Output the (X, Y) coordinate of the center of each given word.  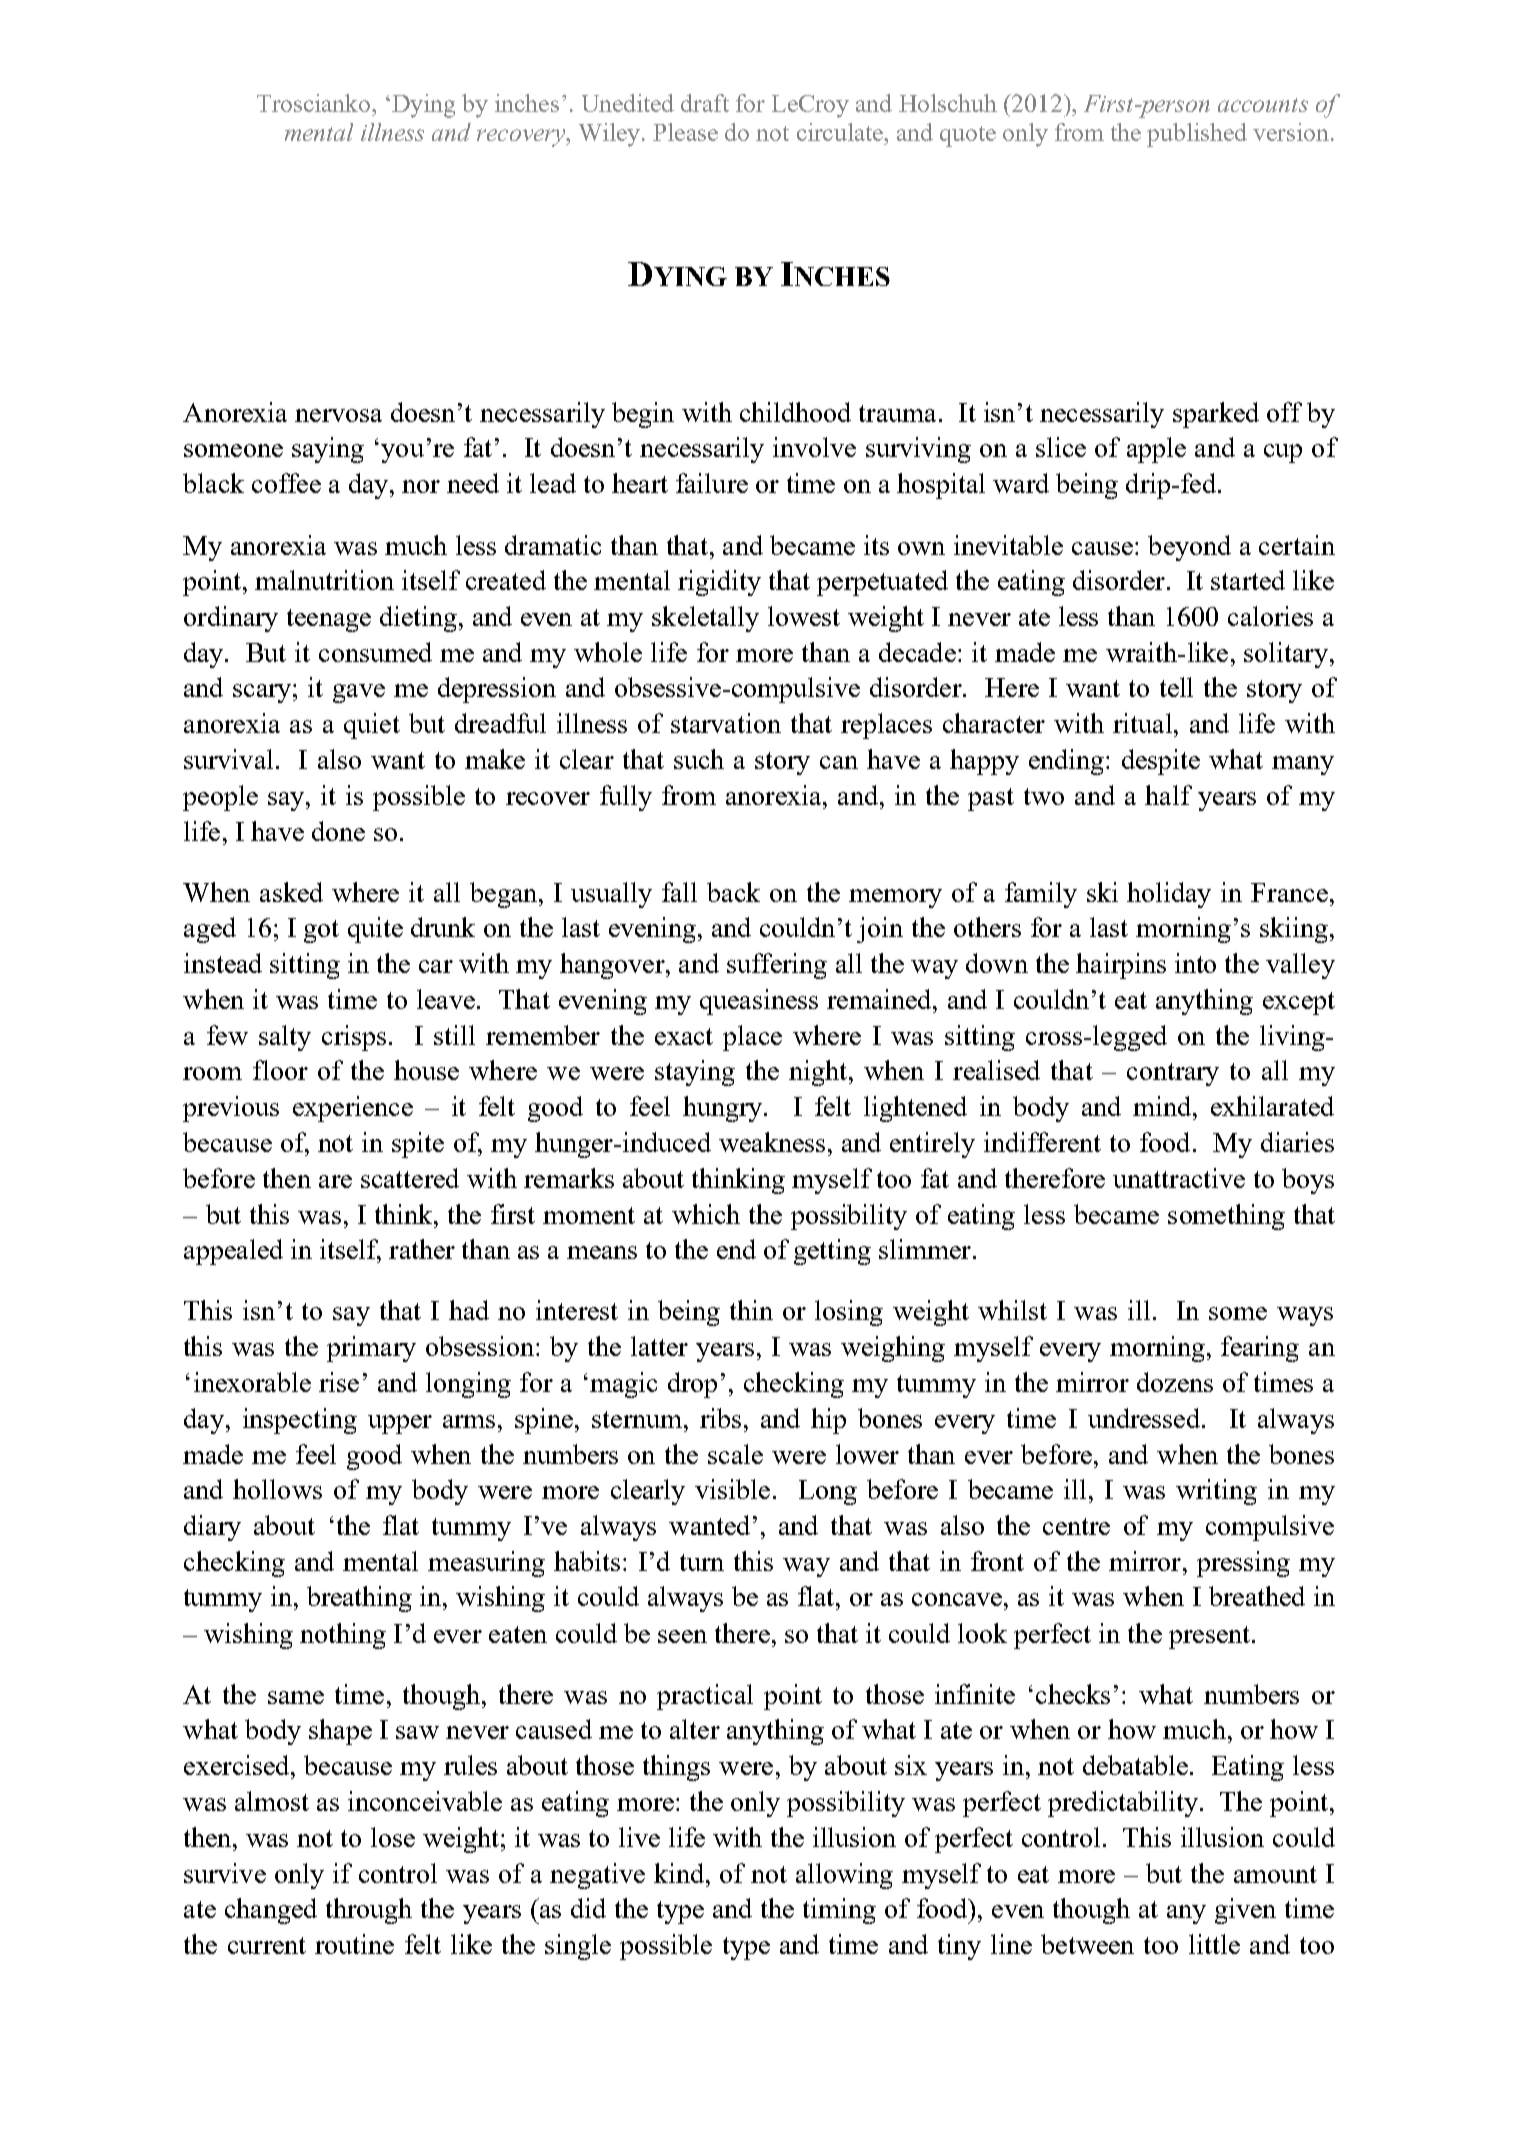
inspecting (300, 1421)
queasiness (759, 1002)
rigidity (719, 583)
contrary (1173, 1074)
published (1197, 135)
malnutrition (324, 580)
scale (735, 1454)
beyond (1189, 548)
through (369, 1911)
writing (1216, 1492)
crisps (354, 1038)
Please (685, 132)
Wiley (611, 135)
